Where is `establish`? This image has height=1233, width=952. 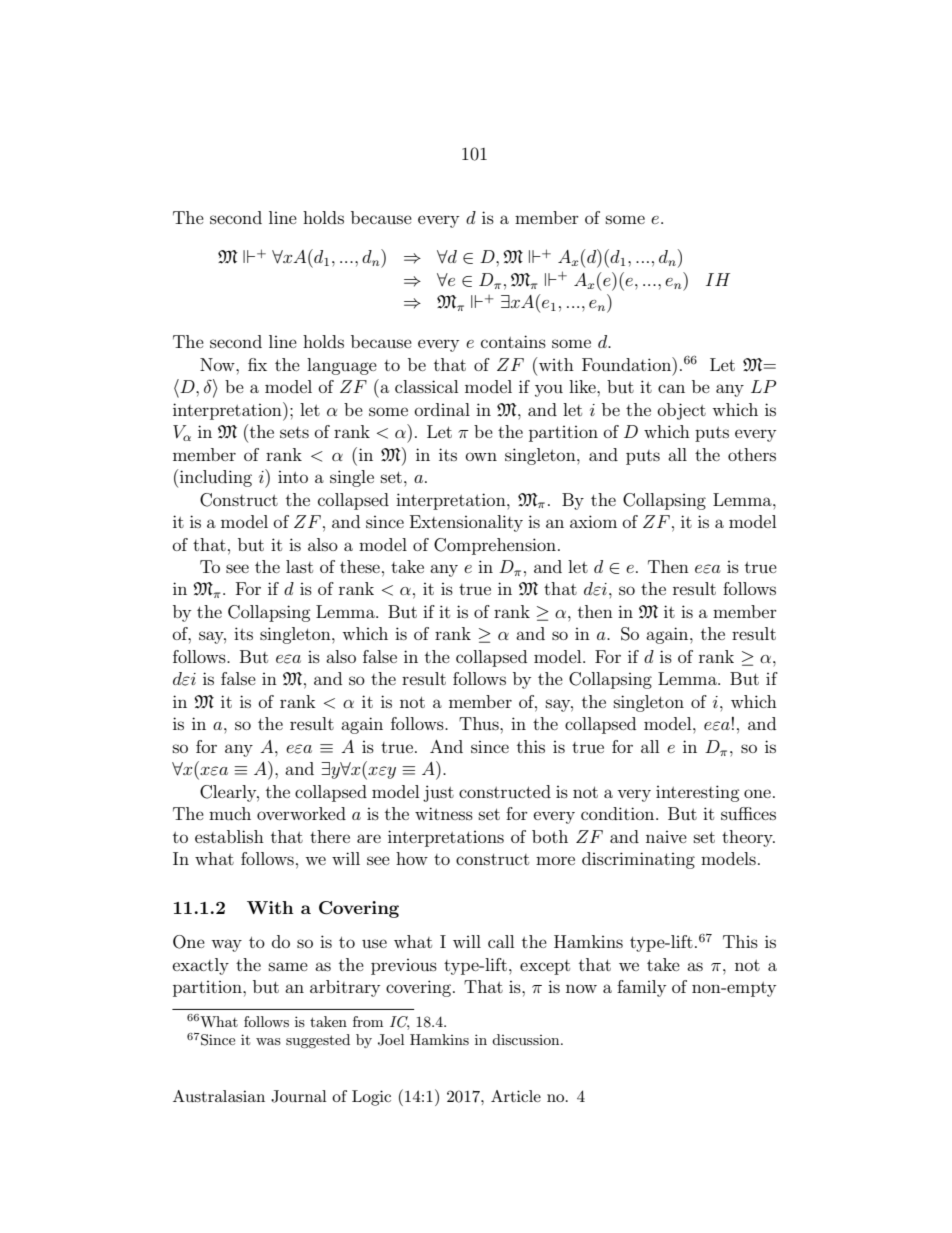
establish is located at coordinates (229, 836).
